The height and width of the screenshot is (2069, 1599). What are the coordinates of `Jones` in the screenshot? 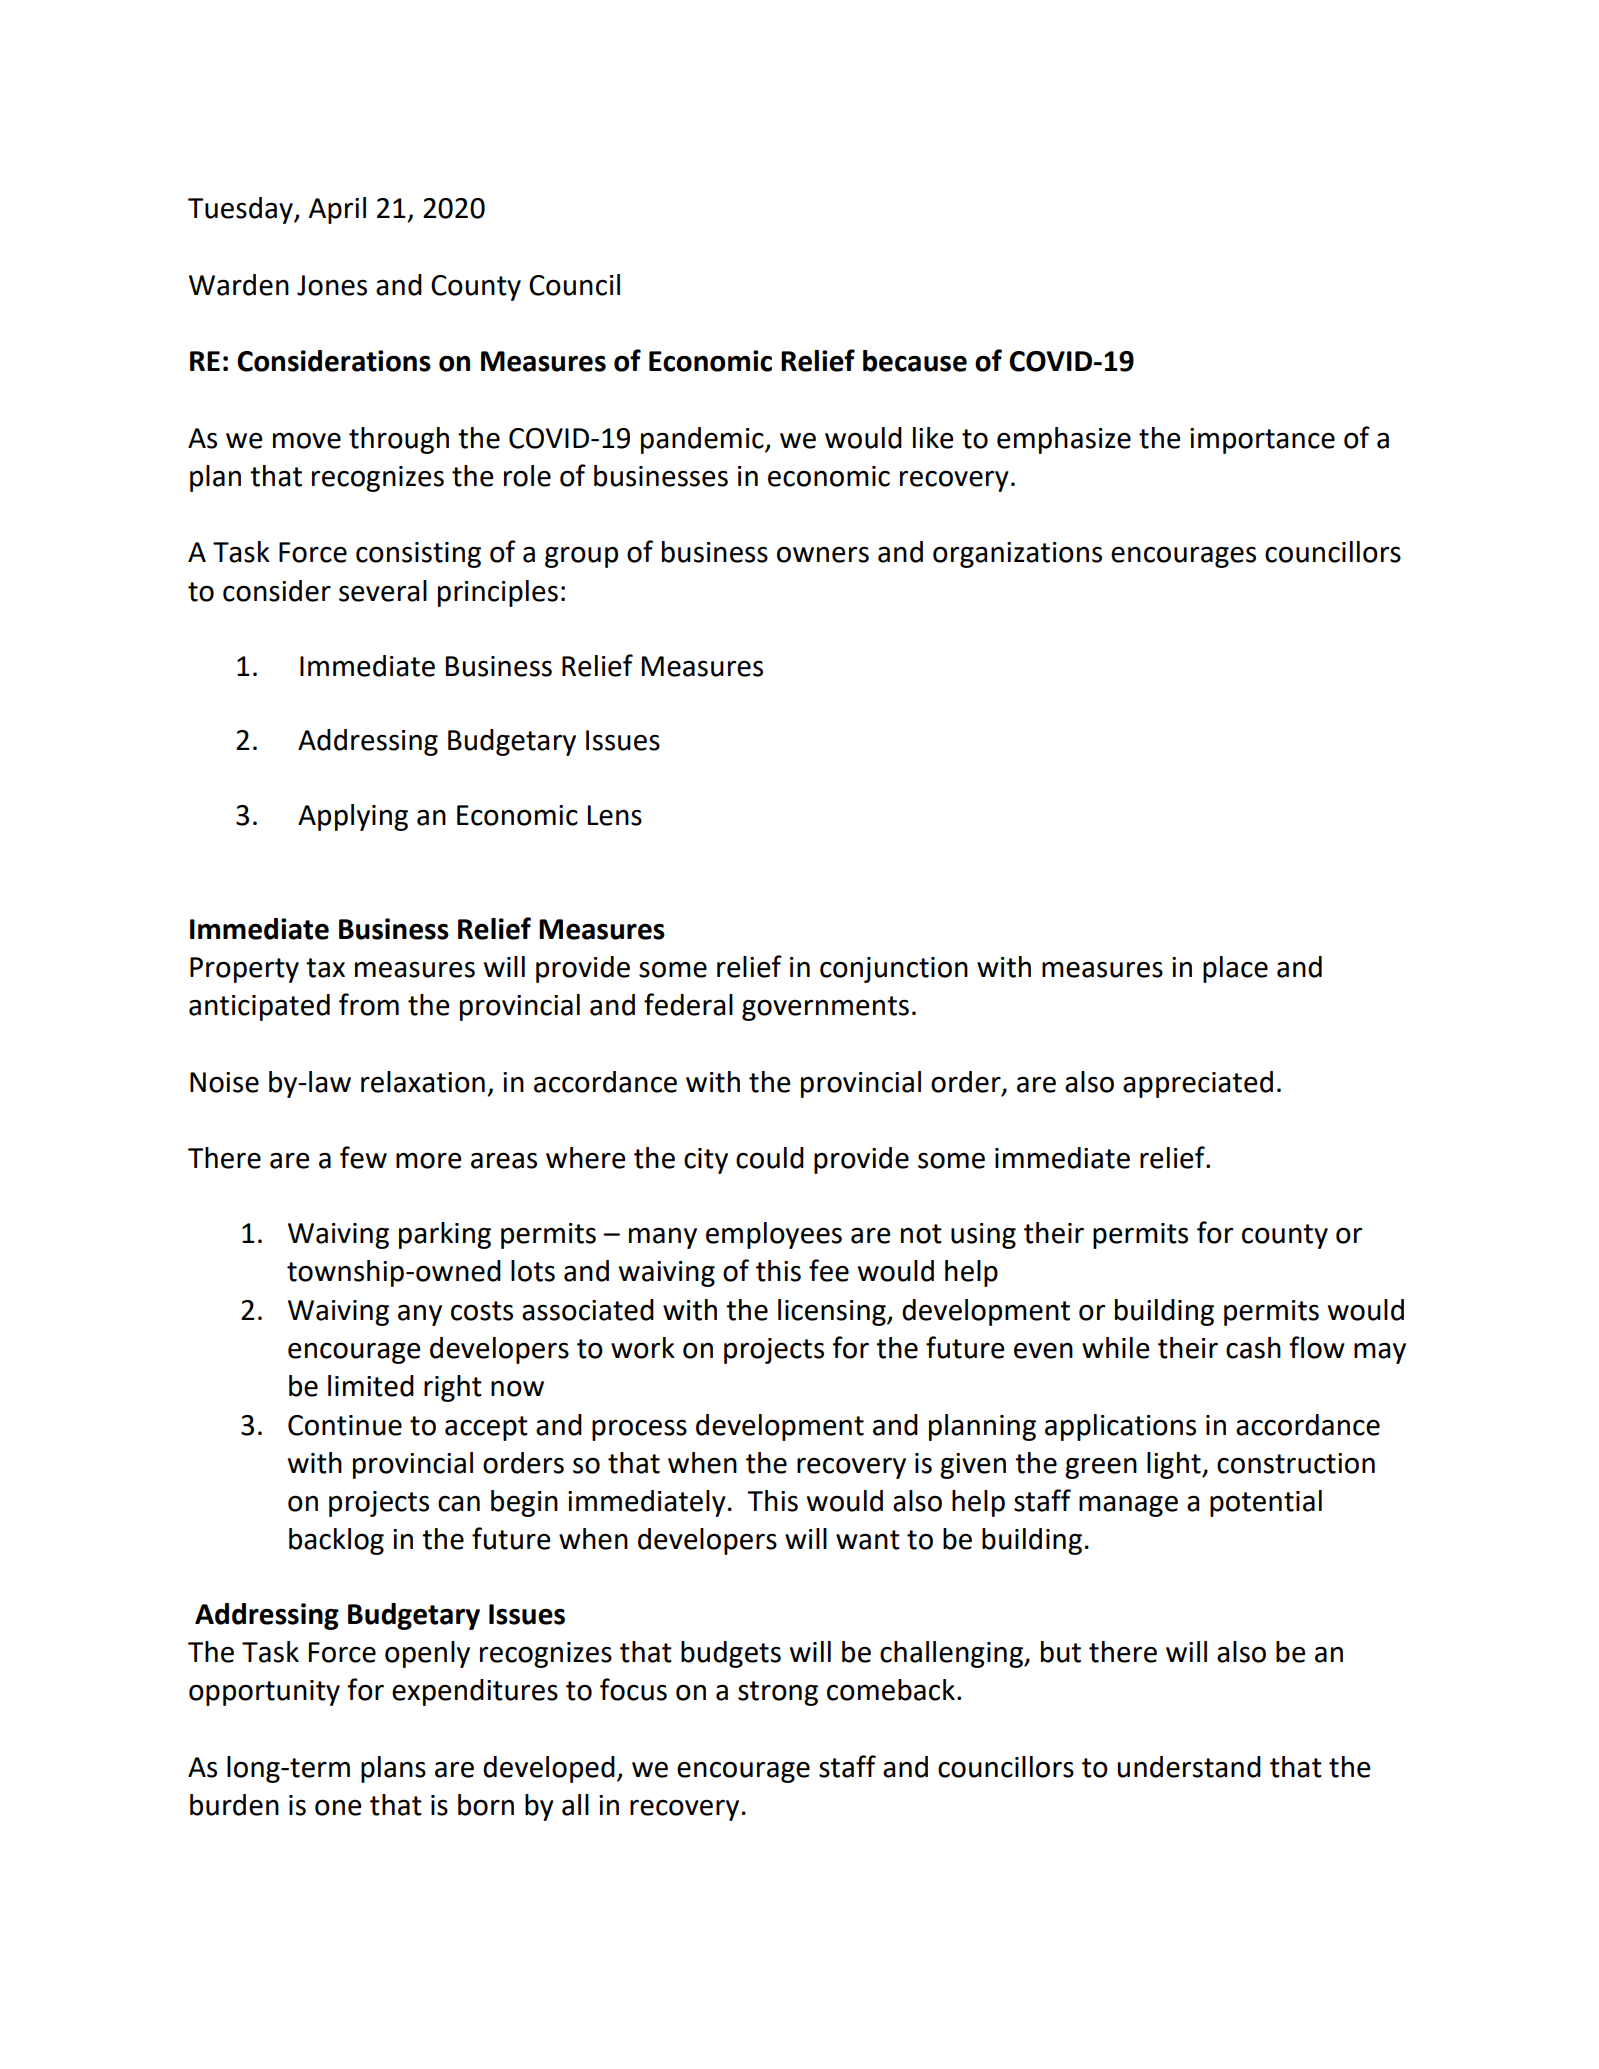 It's located at (332, 285).
